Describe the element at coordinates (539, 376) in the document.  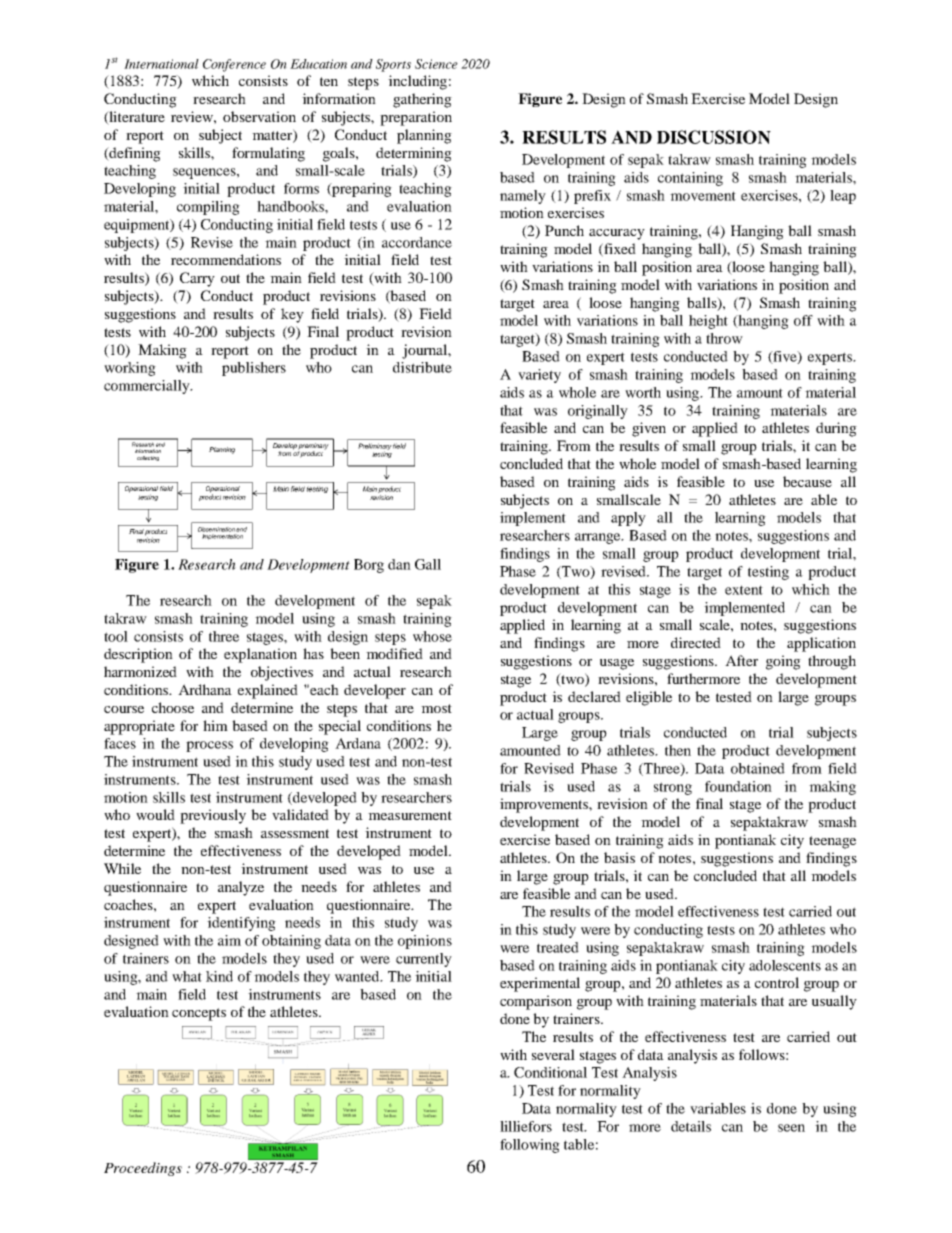
I see `variety` at that location.
